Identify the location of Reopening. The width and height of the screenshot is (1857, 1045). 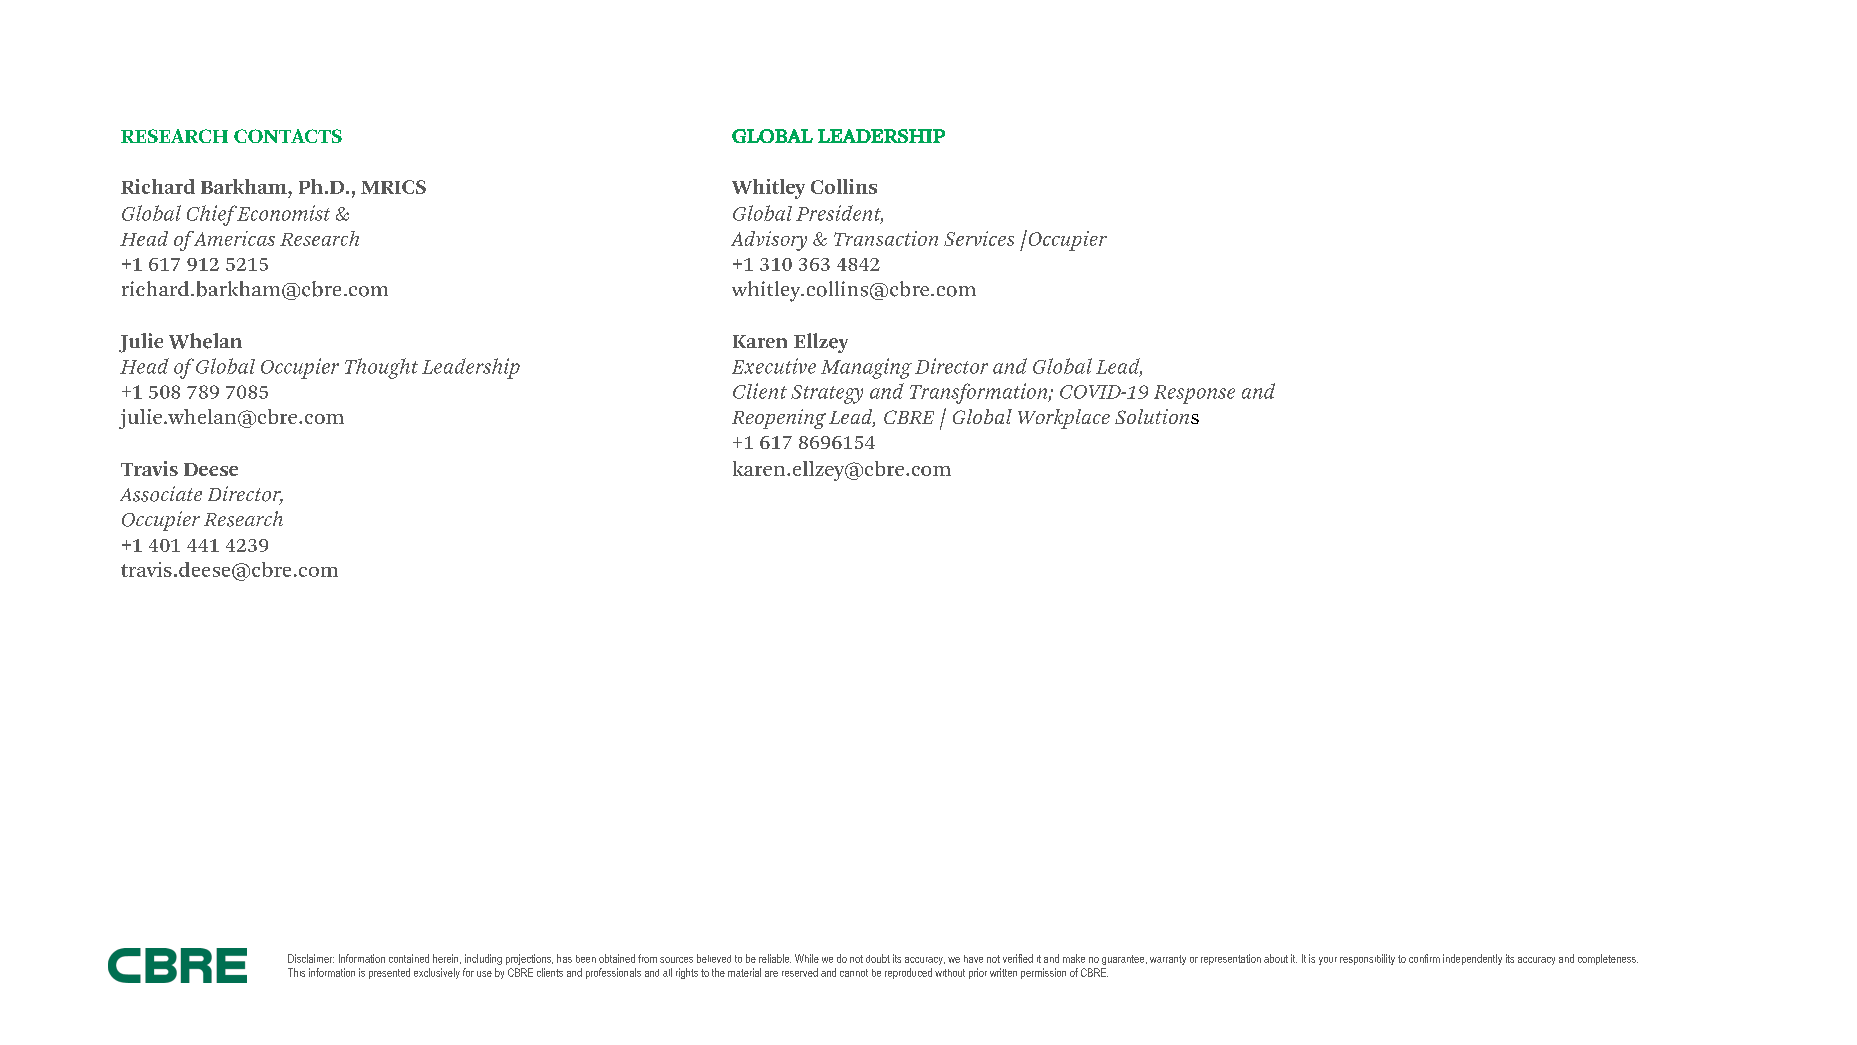
(779, 419).
